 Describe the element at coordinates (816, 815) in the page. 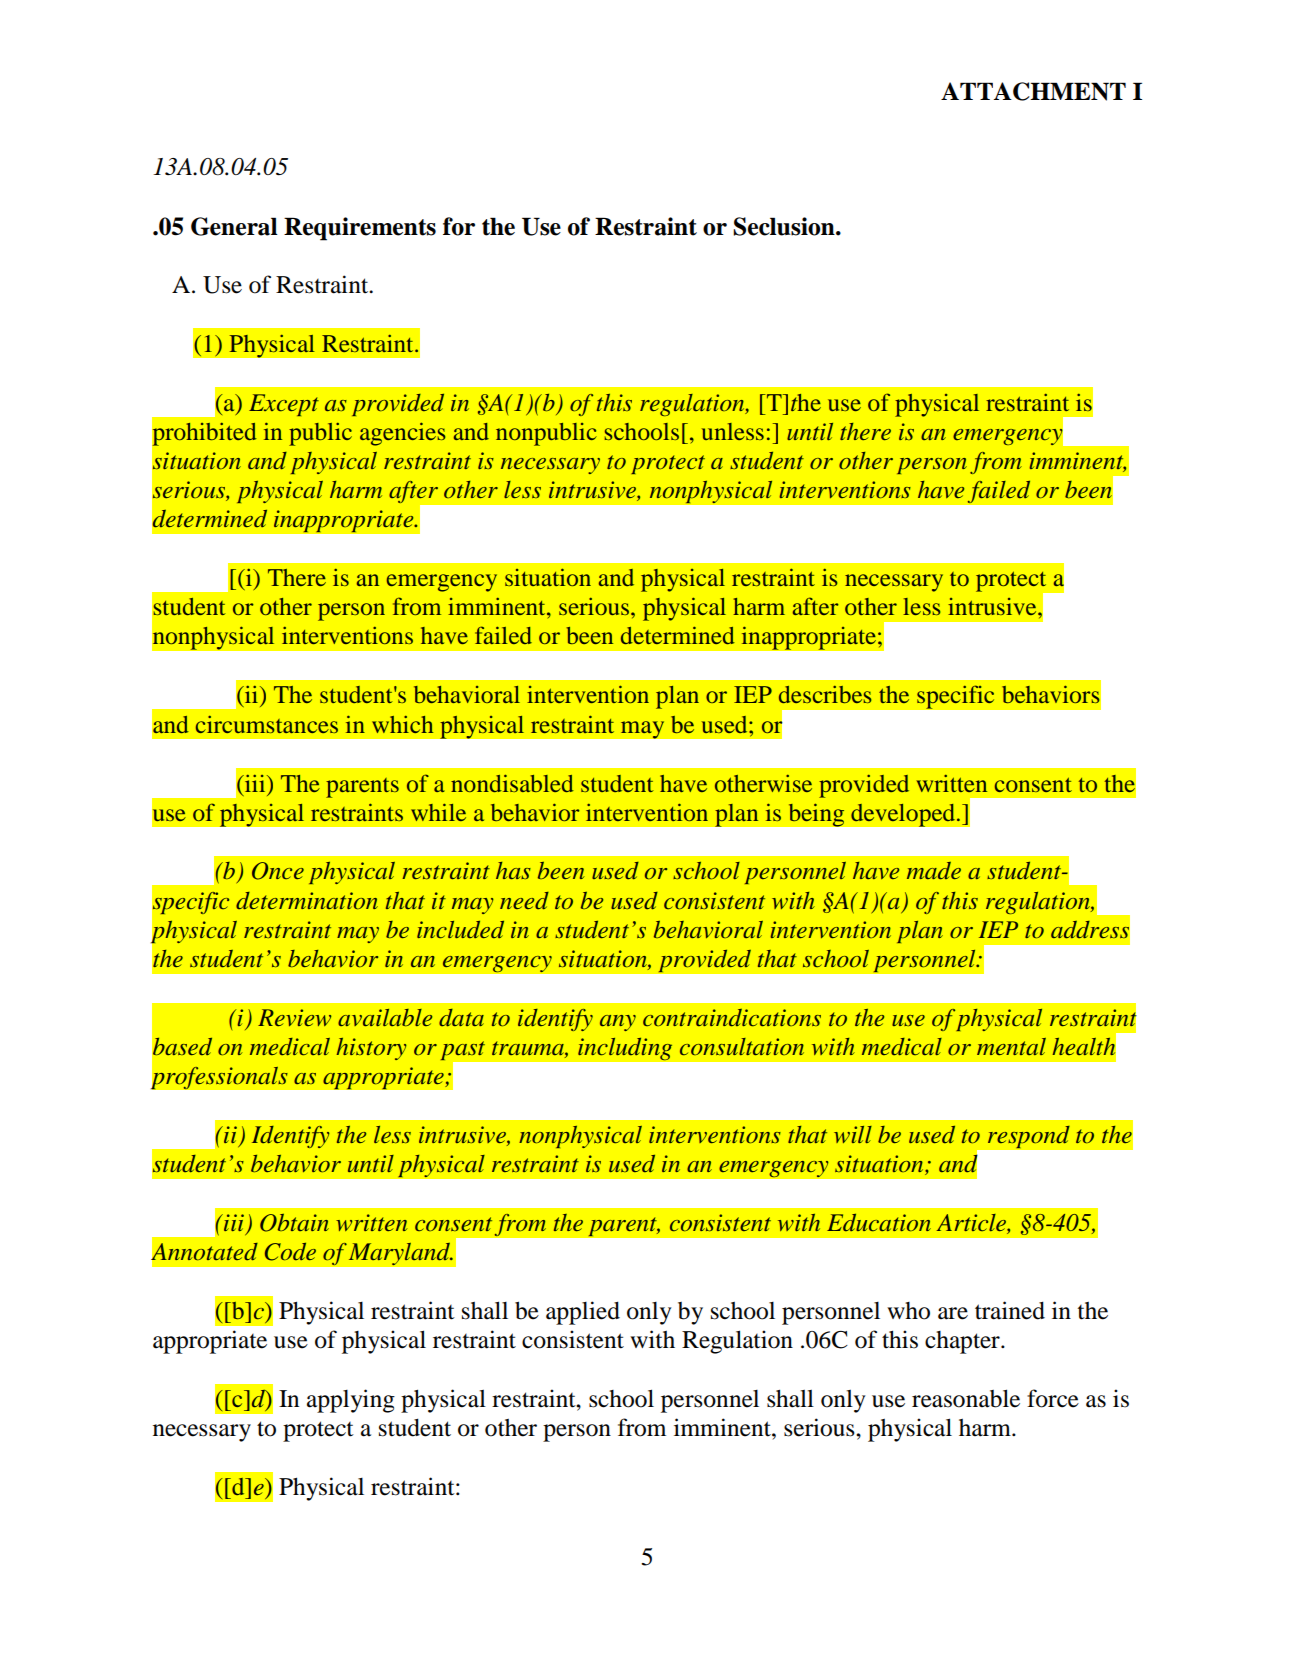

I see `being` at that location.
